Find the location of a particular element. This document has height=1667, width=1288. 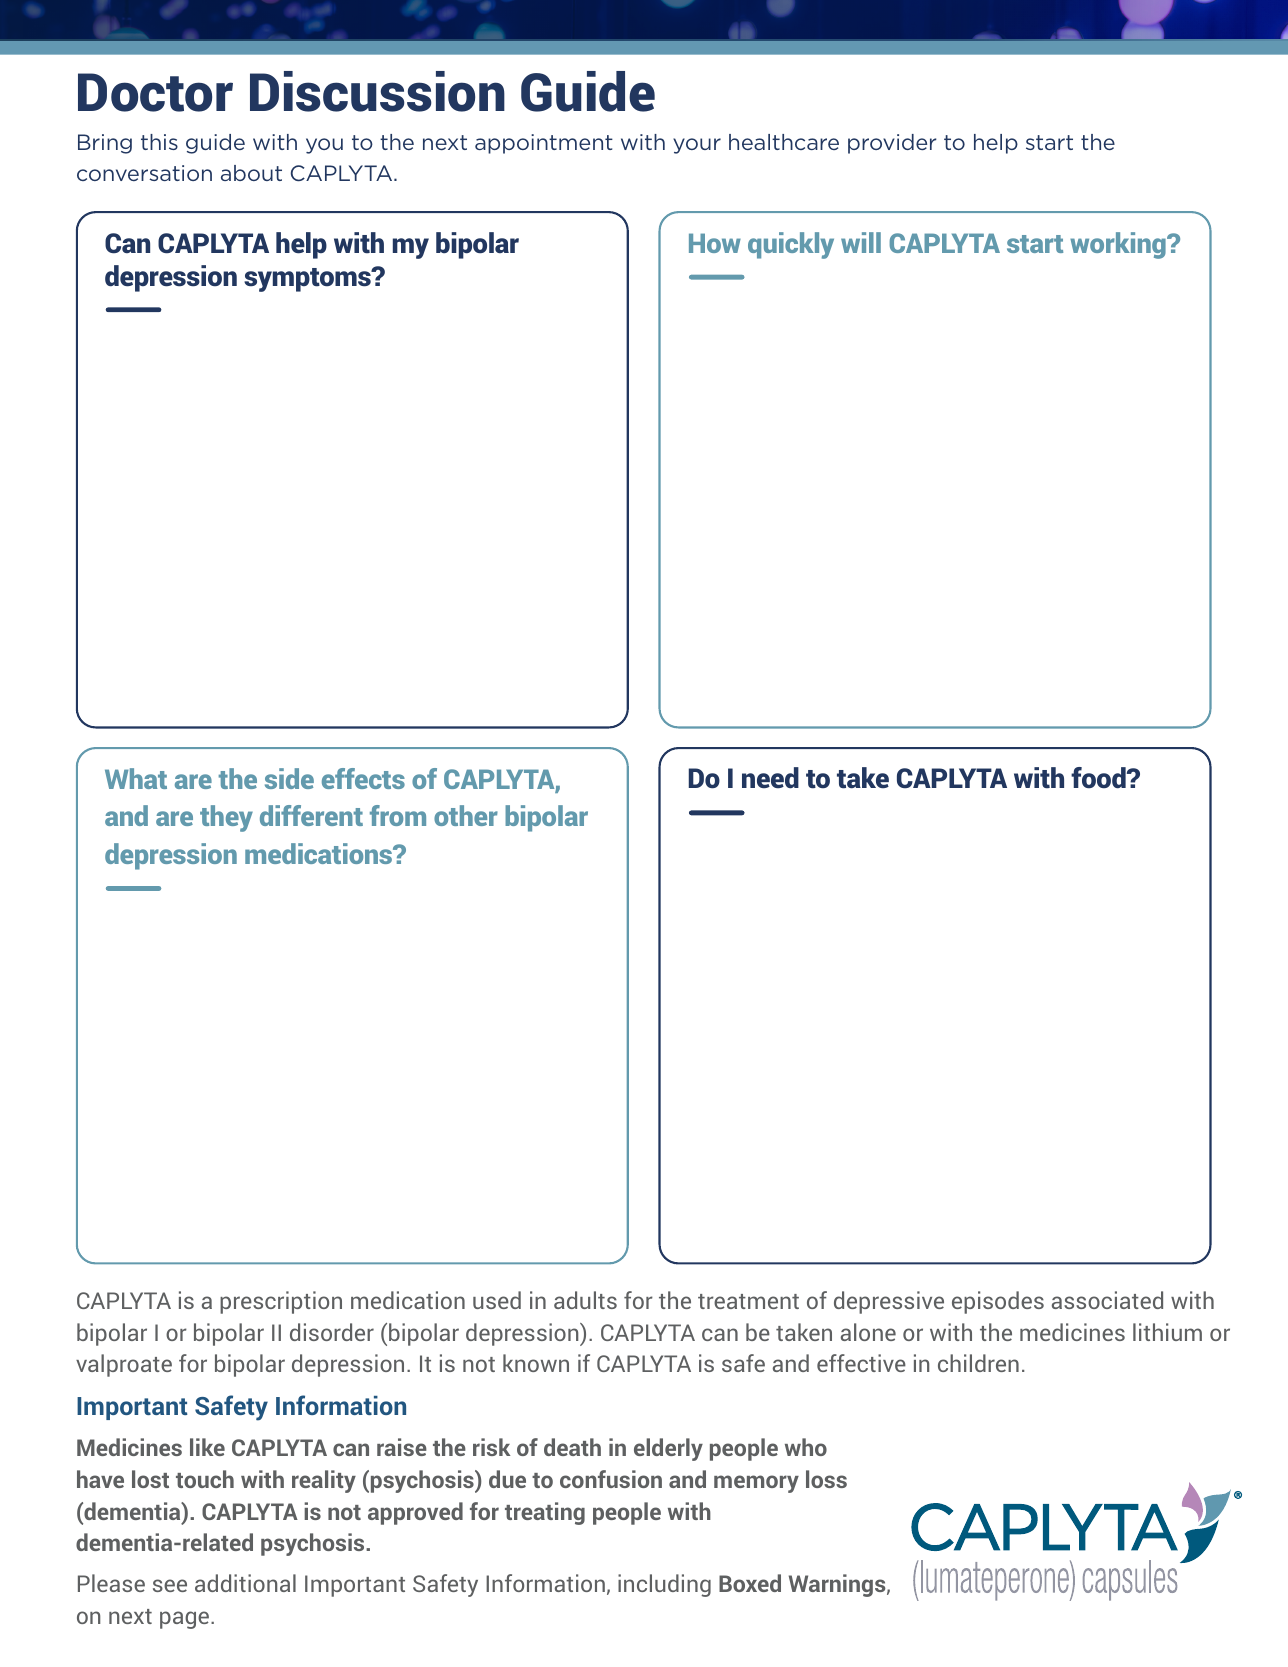

provider is located at coordinates (892, 144).
